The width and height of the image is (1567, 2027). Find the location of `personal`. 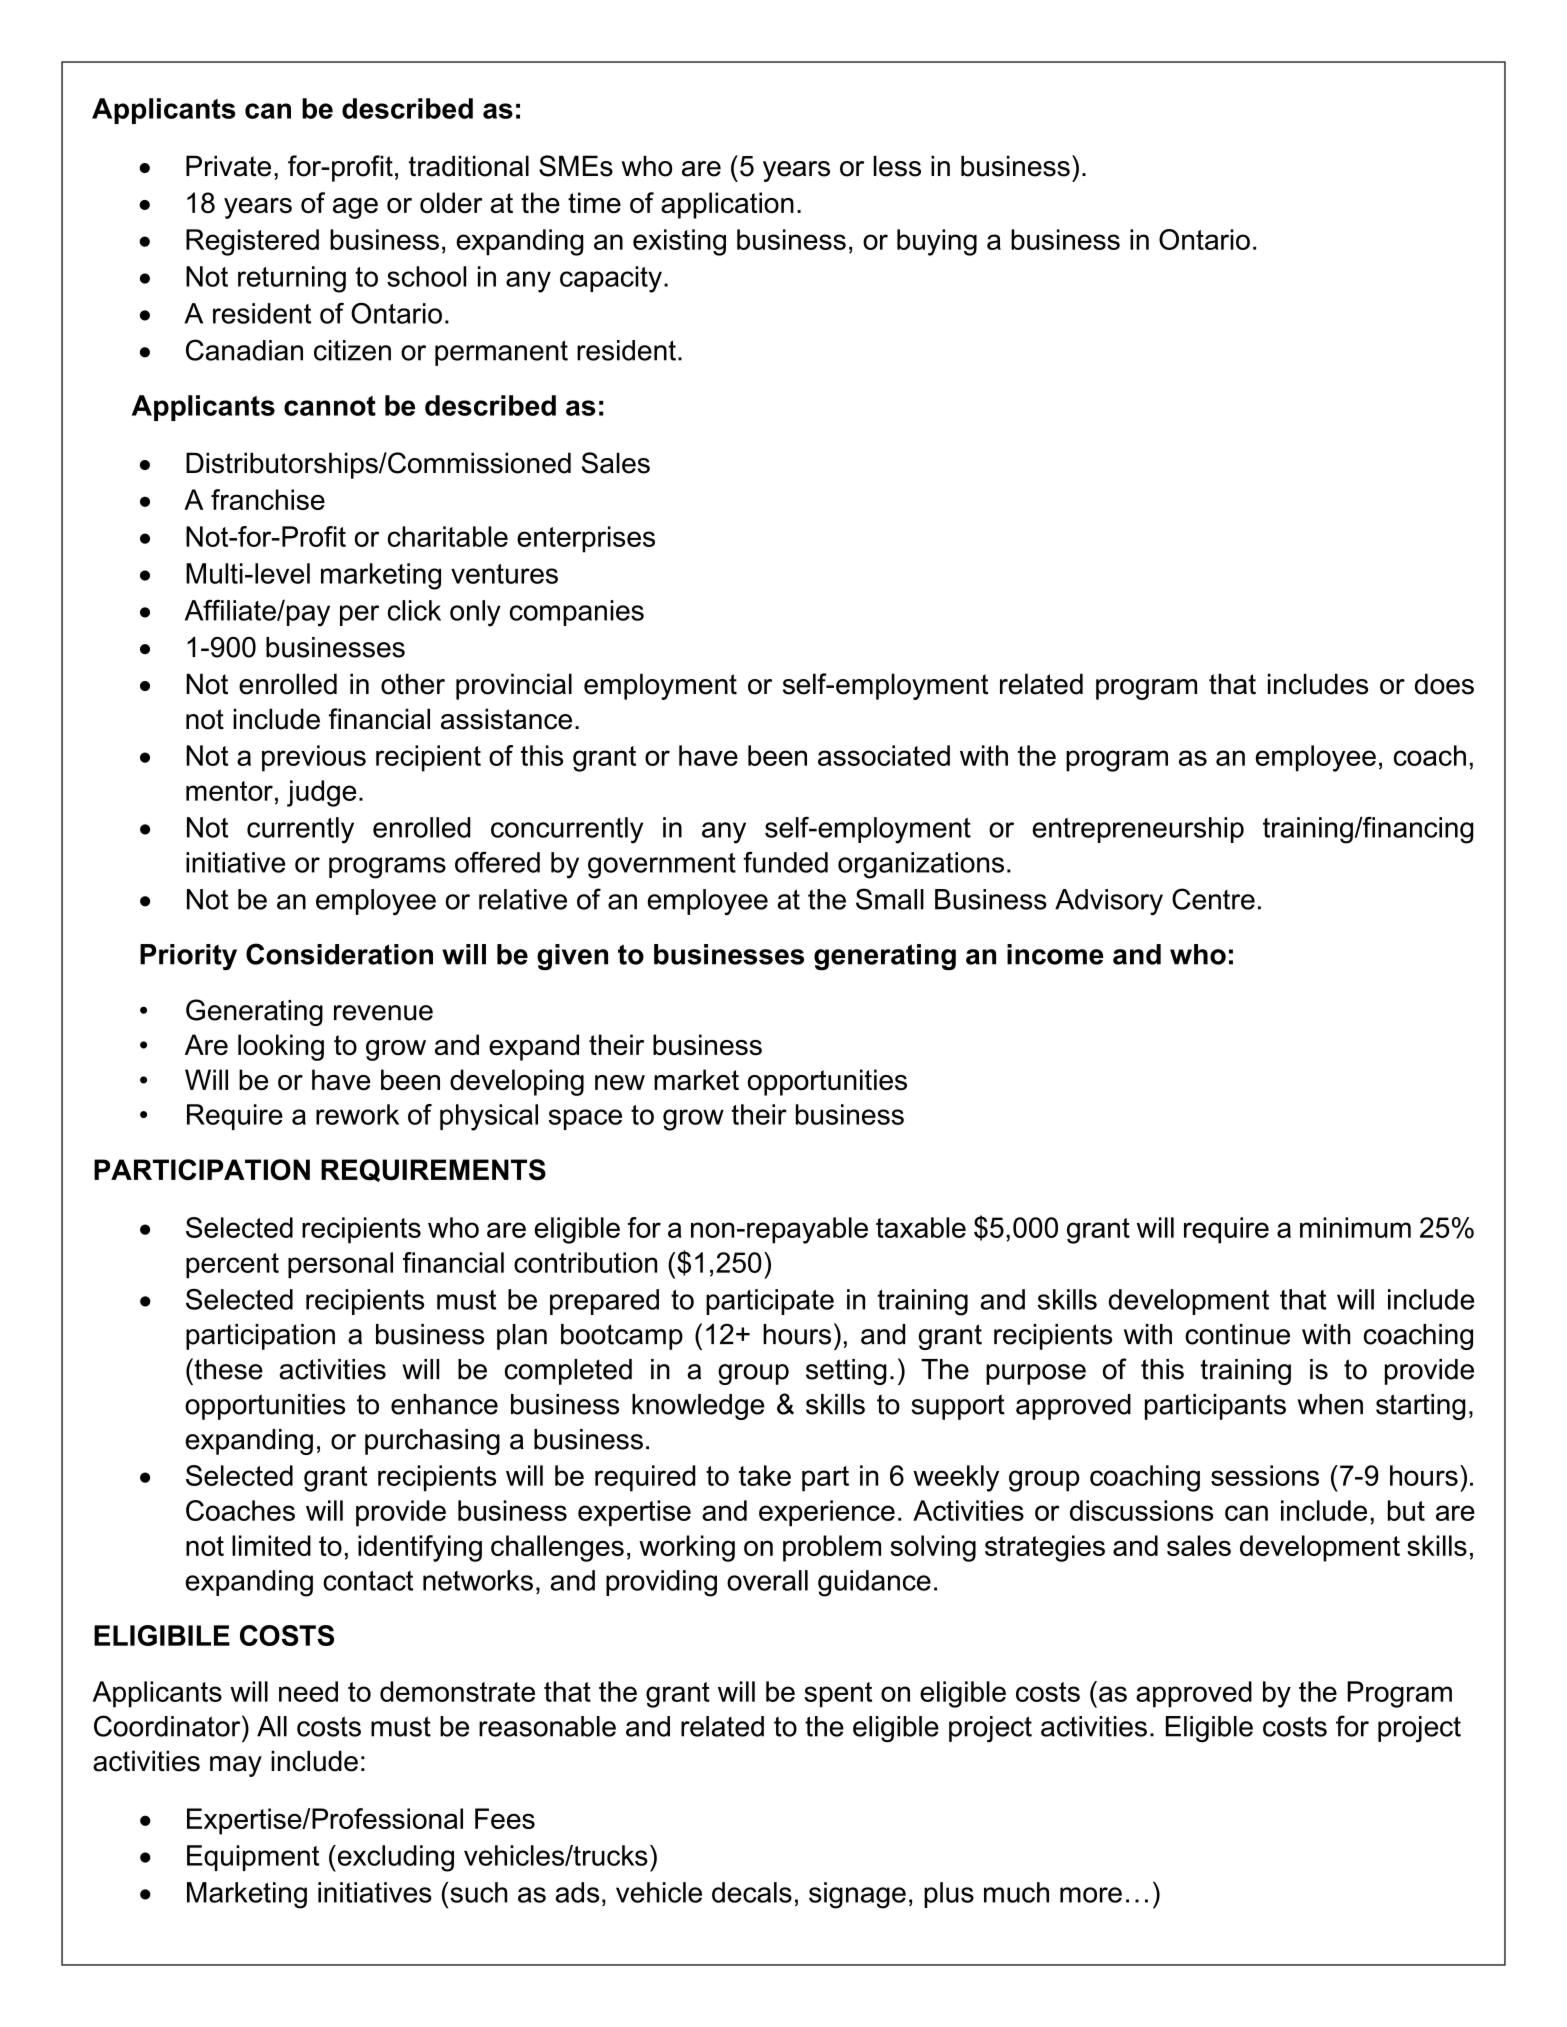

personal is located at coordinates (340, 1265).
